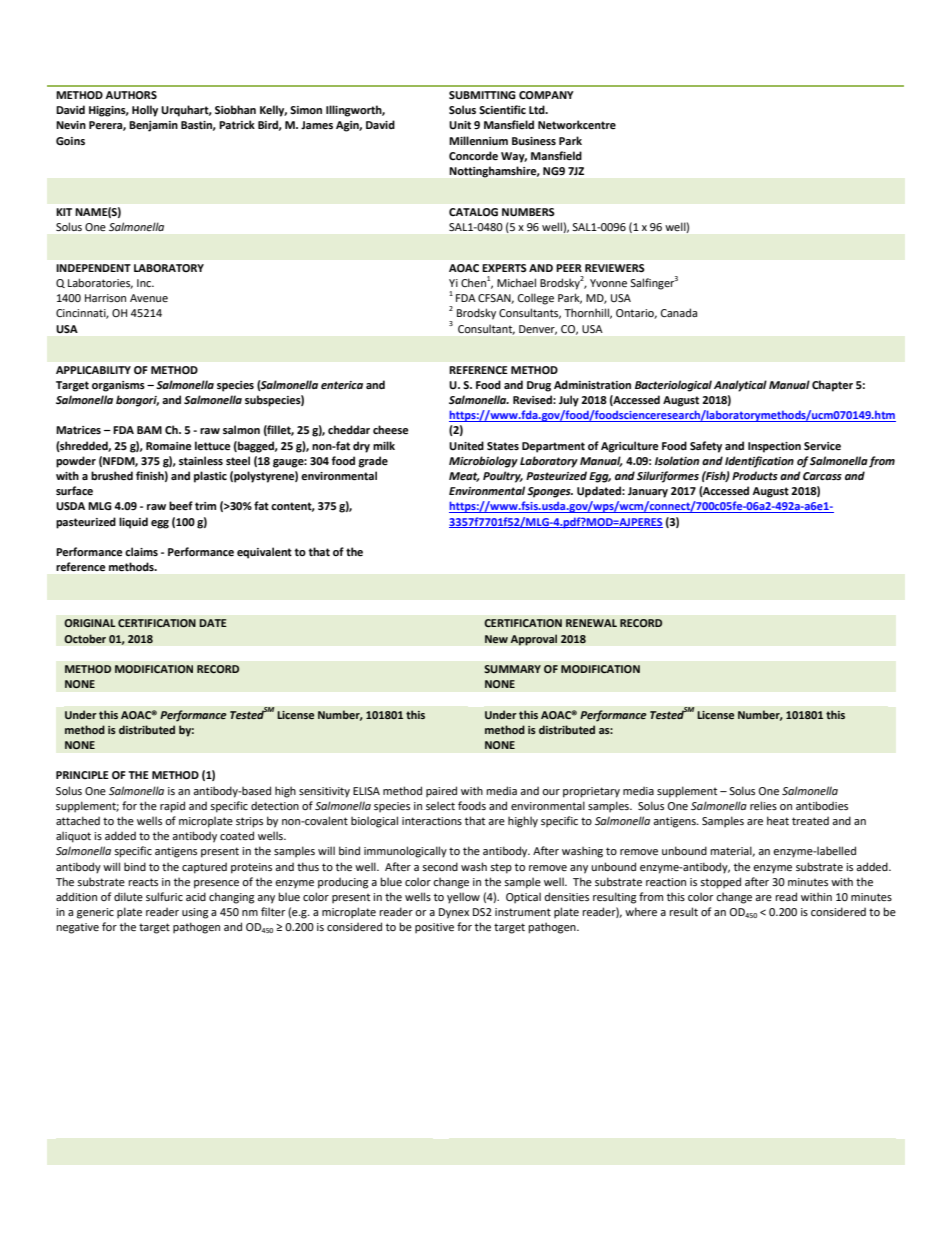  Describe the element at coordinates (539, 386) in the image. I see `Drug` at that location.
